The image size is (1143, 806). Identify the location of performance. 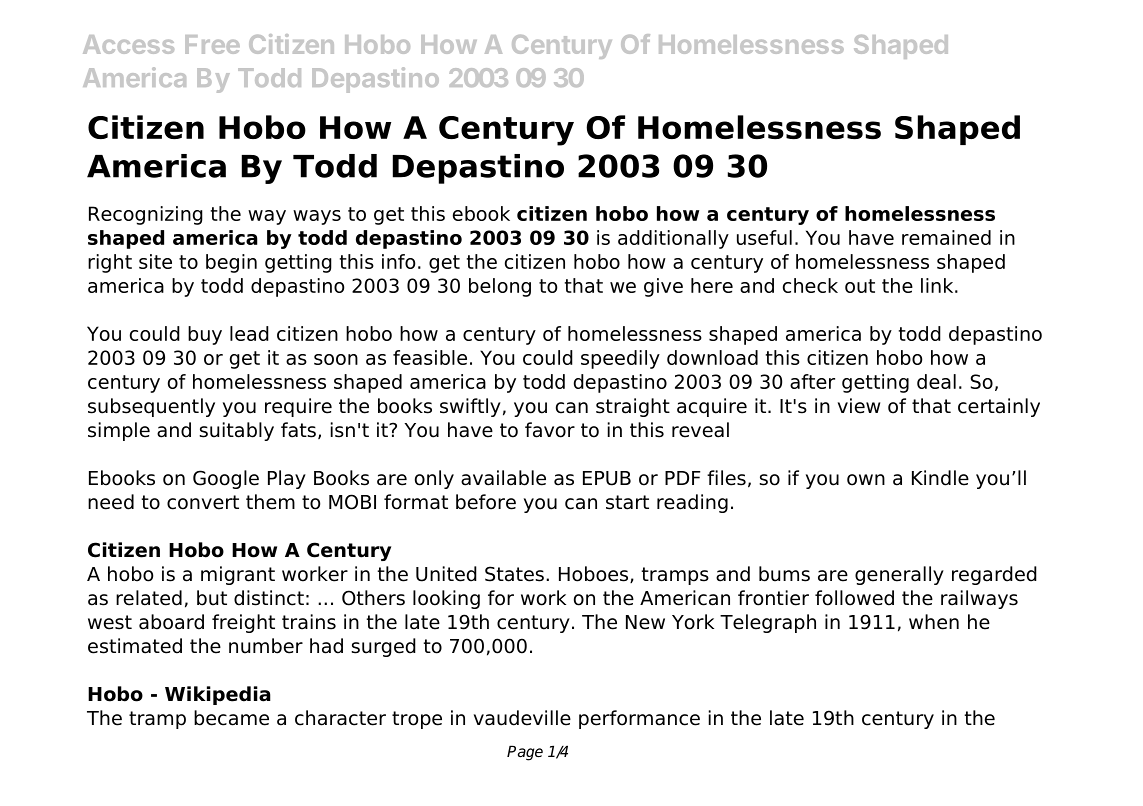
(639, 719).
